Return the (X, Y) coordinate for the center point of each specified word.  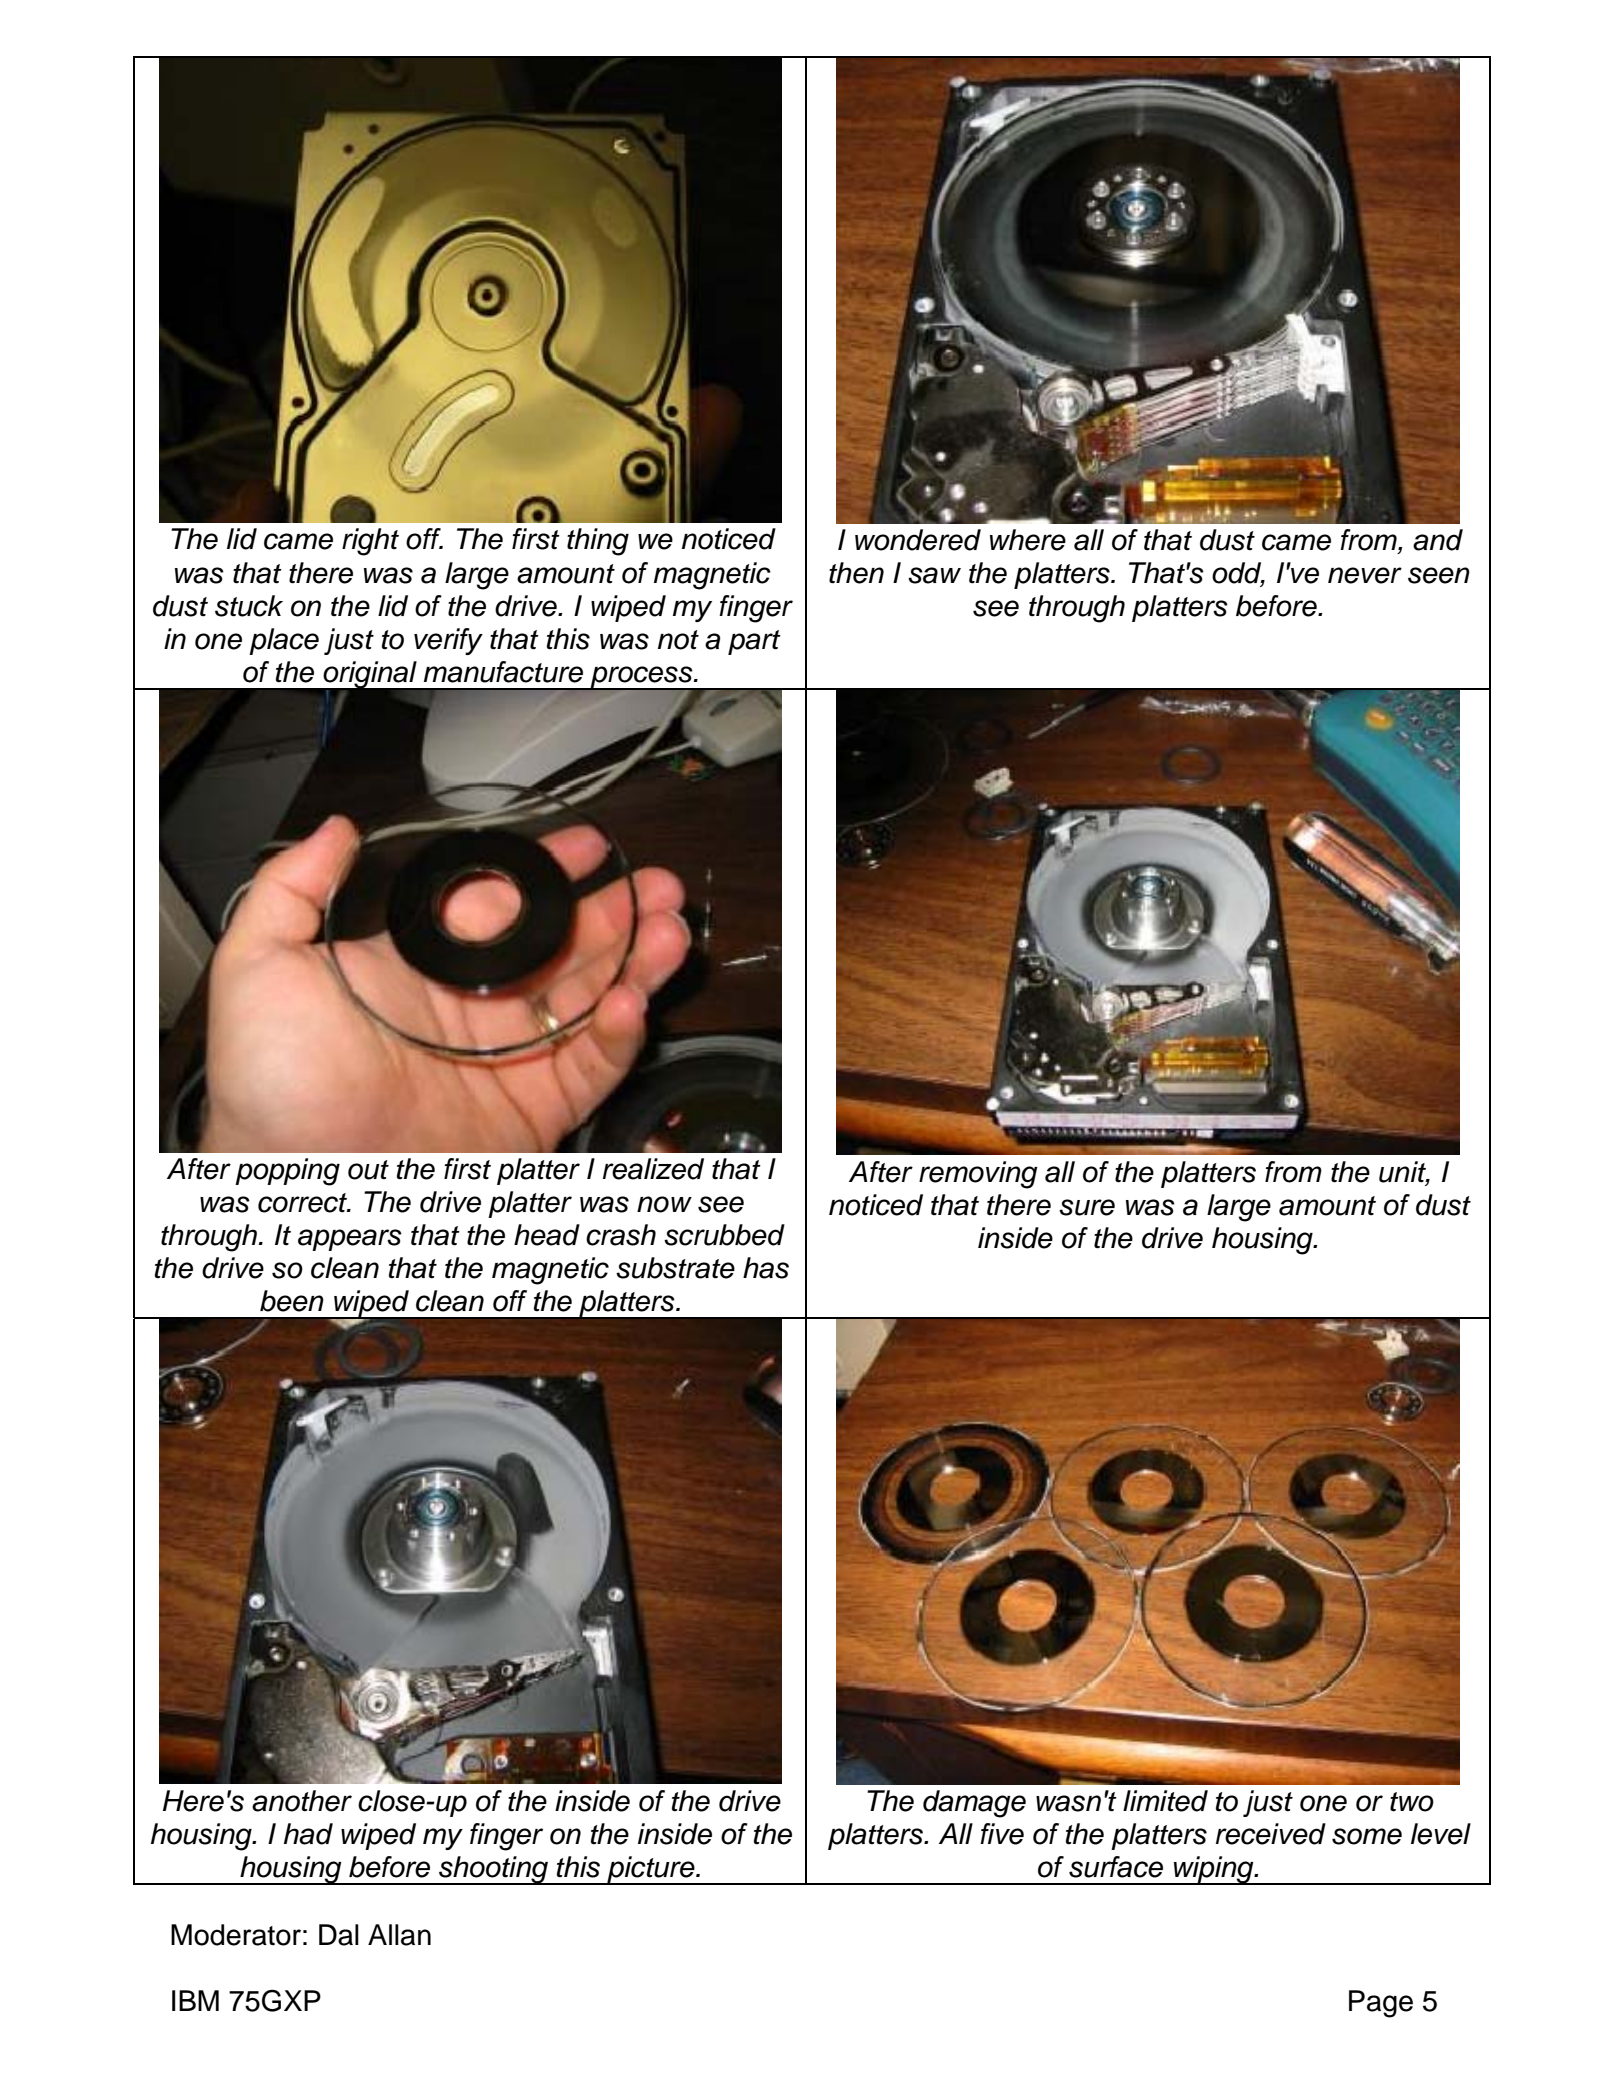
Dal (339, 1935)
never (1365, 575)
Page (1381, 2004)
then (856, 573)
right (370, 542)
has (766, 1268)
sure (1087, 1207)
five (1002, 1834)
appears (350, 1240)
